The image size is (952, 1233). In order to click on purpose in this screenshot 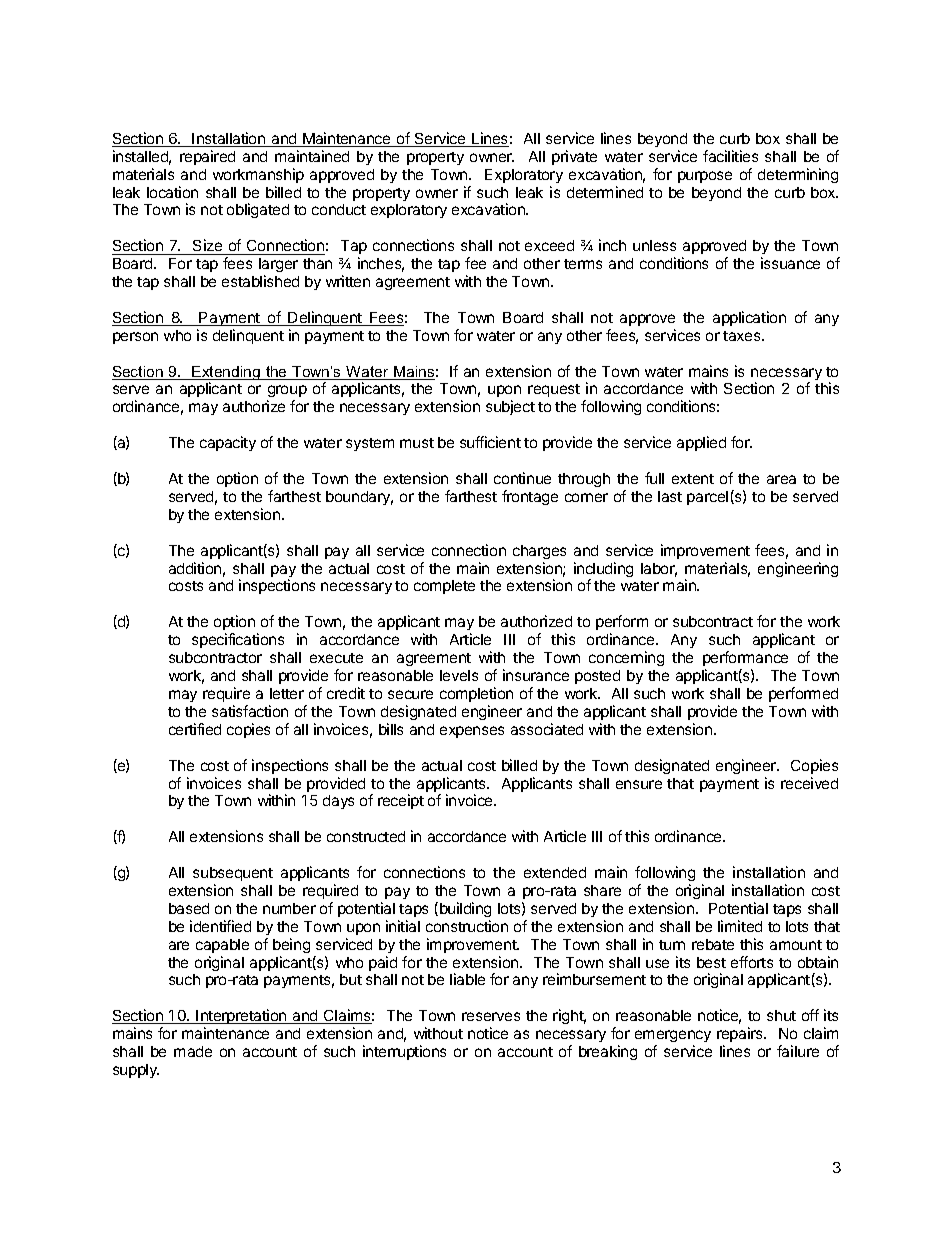, I will do `click(705, 177)`.
